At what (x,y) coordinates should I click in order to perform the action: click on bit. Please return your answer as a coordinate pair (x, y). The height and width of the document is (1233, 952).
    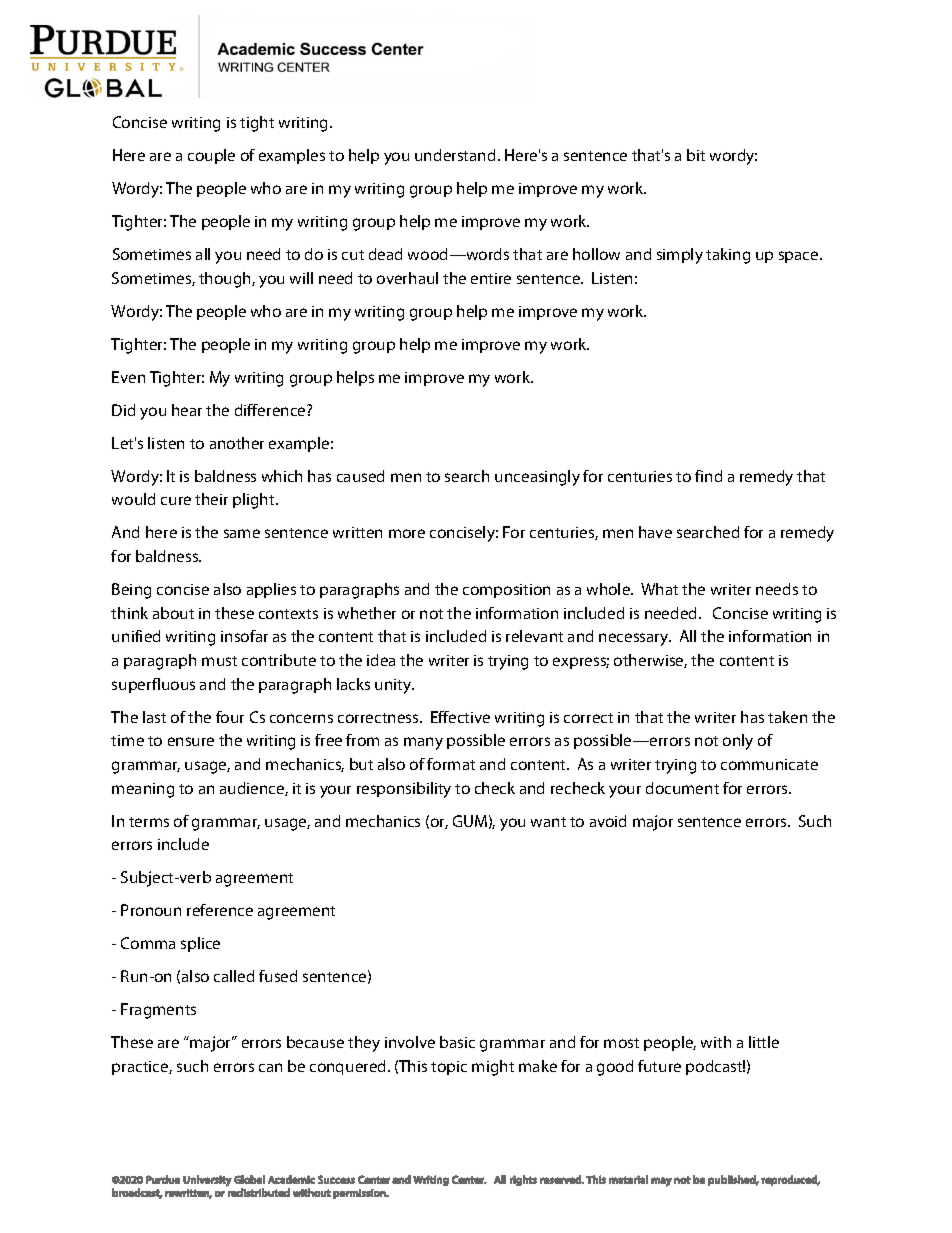
    Looking at the image, I should click on (696, 155).
